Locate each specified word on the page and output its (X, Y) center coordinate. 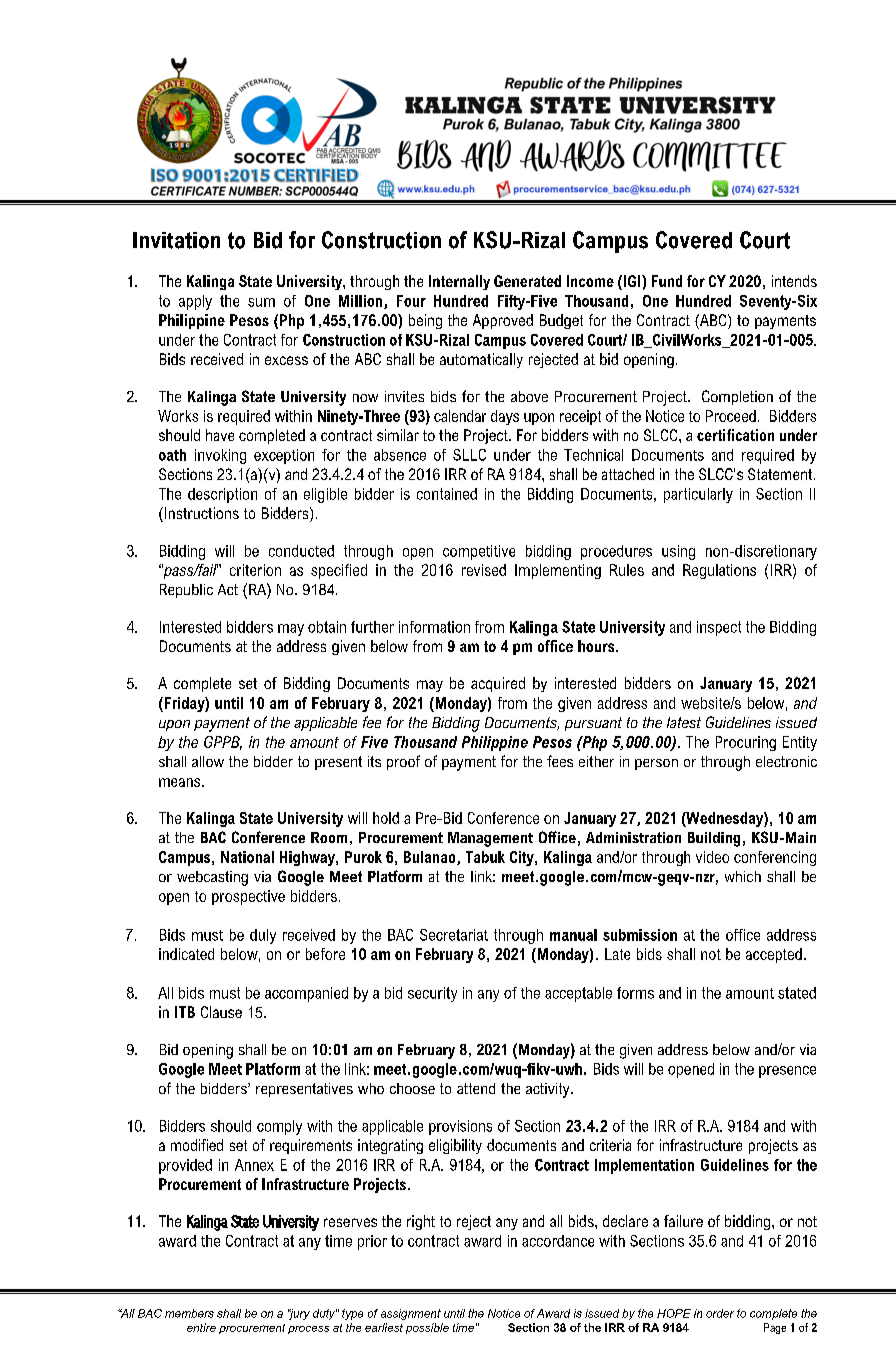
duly (263, 936)
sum (261, 302)
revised (484, 570)
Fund (667, 281)
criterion (255, 570)
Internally (459, 282)
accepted (774, 955)
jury (299, 1314)
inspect (719, 628)
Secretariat (454, 935)
